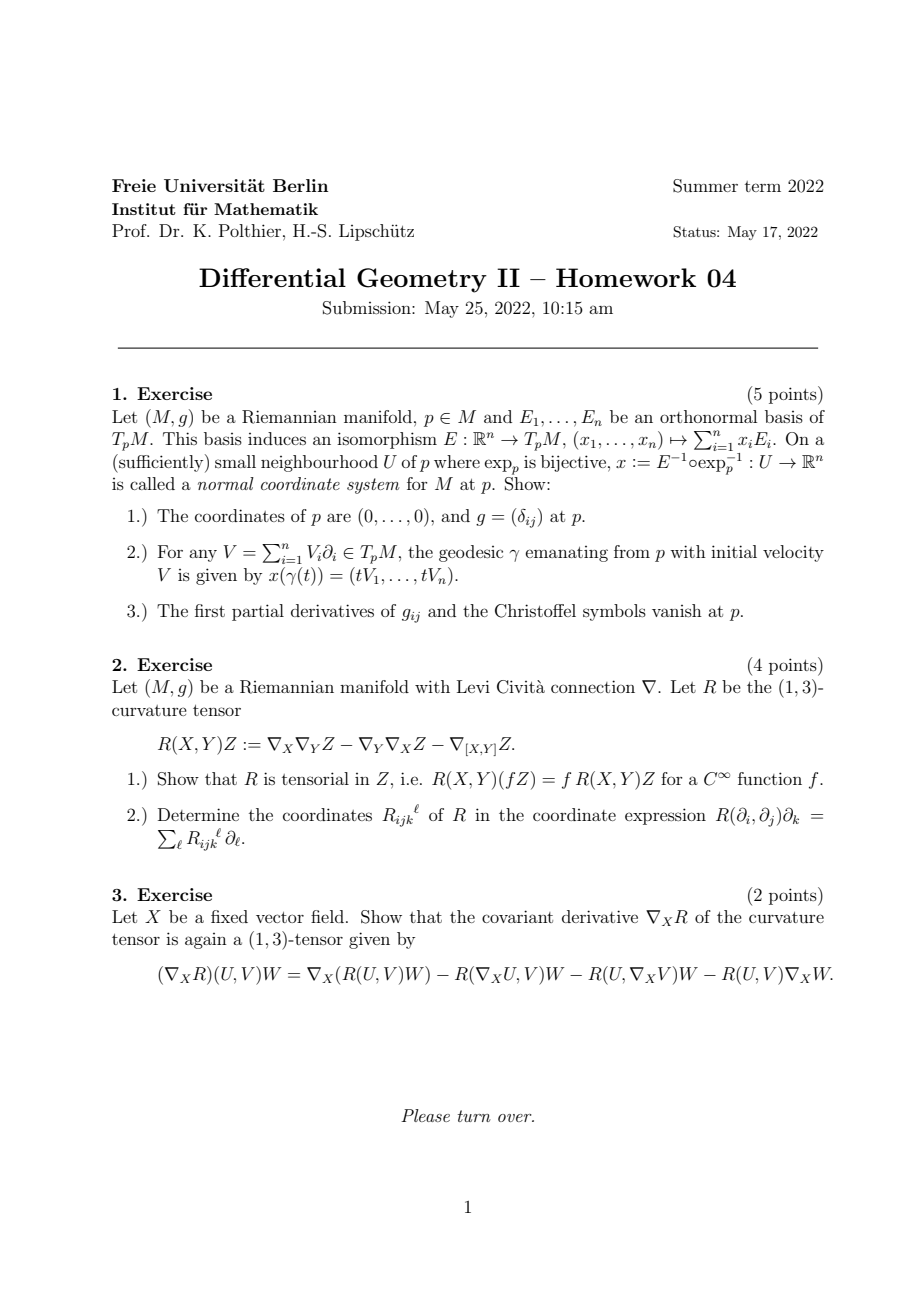  What do you see at coordinates (144, 209) in the screenshot?
I see `Institut` at bounding box center [144, 209].
